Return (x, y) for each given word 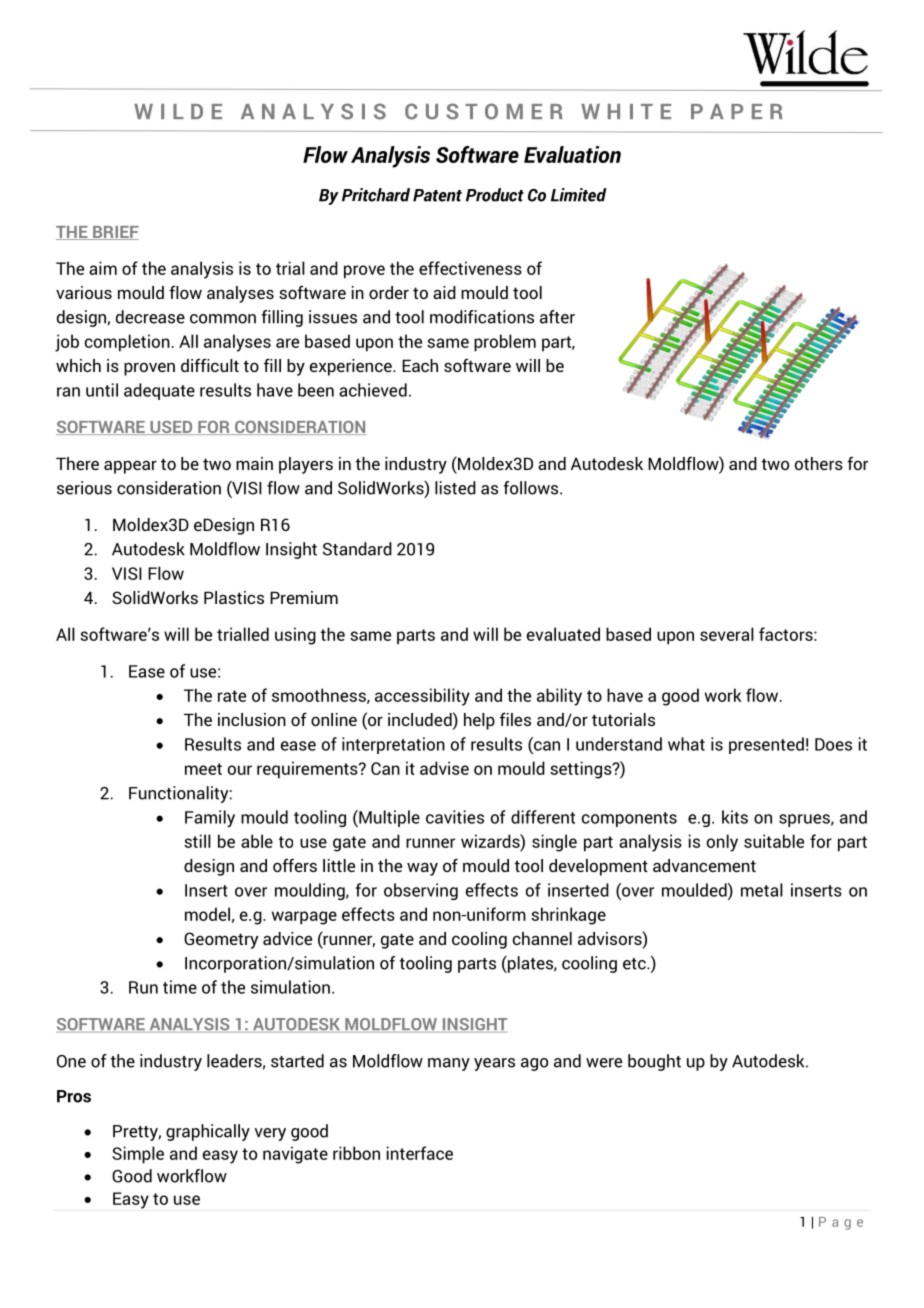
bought (654, 1062)
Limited (579, 195)
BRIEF (115, 233)
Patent (437, 195)
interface (420, 1153)
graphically (208, 1132)
